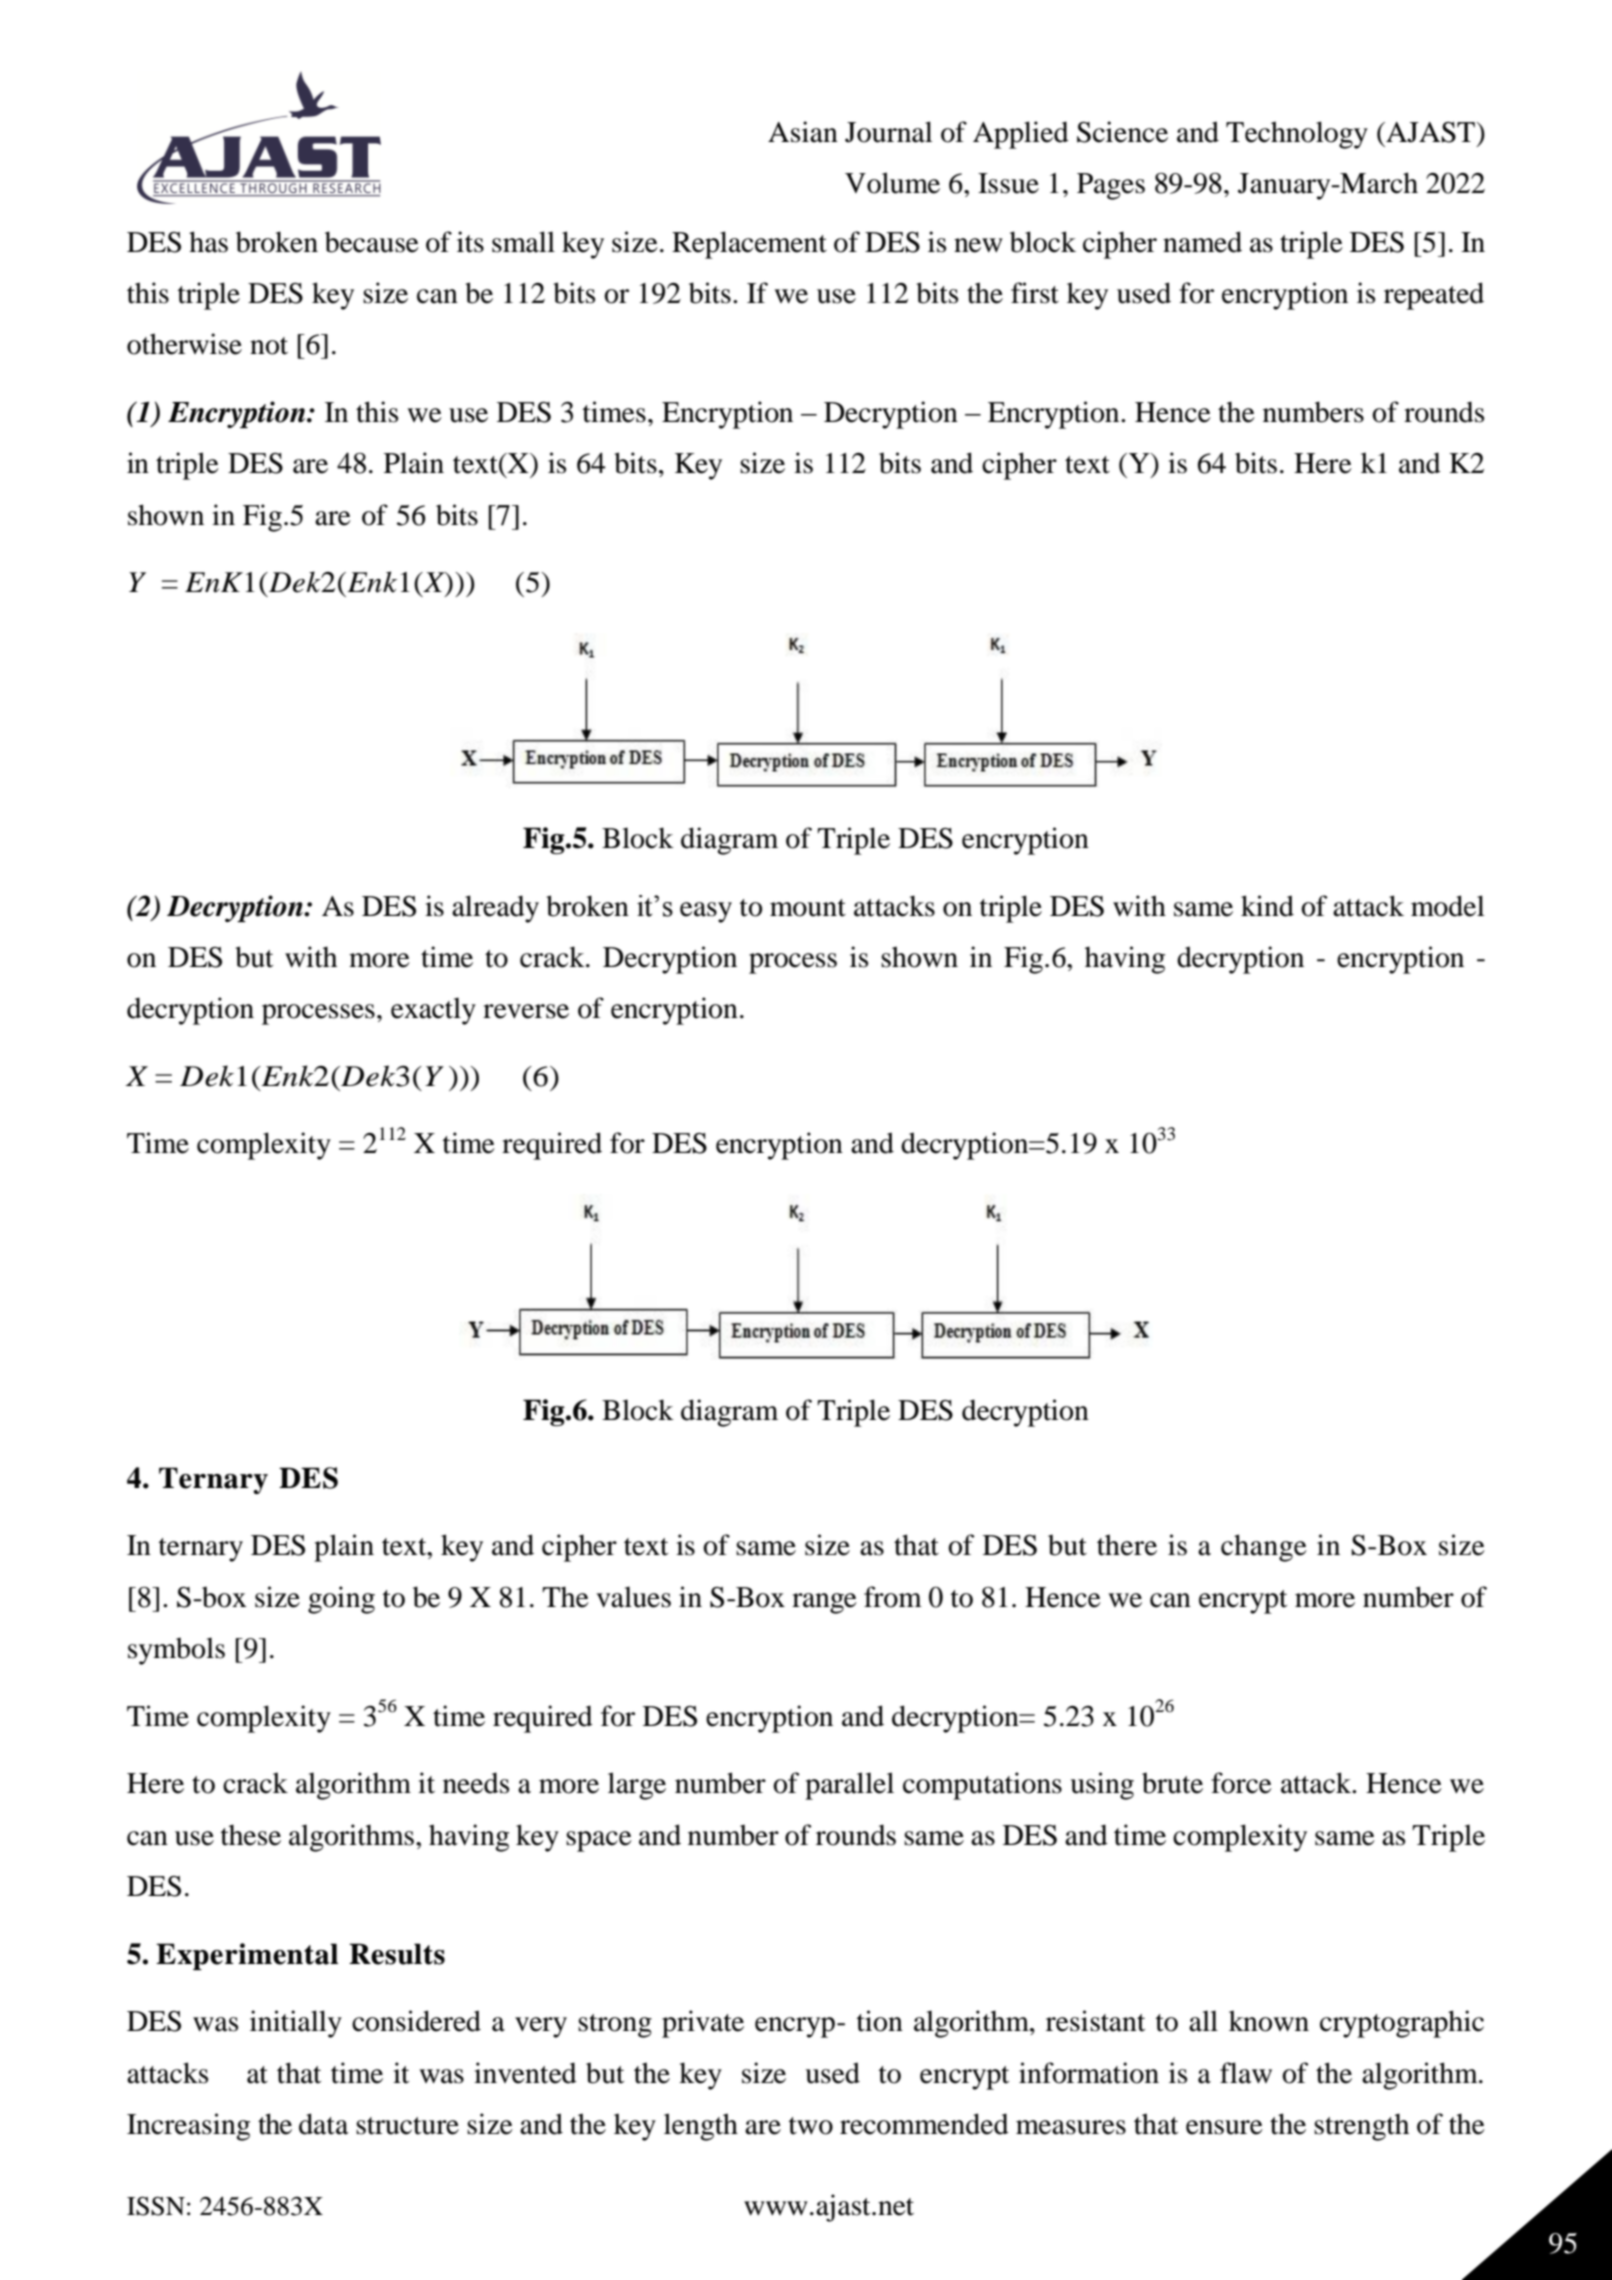  What do you see at coordinates (808, 908) in the screenshot?
I see `mount` at bounding box center [808, 908].
